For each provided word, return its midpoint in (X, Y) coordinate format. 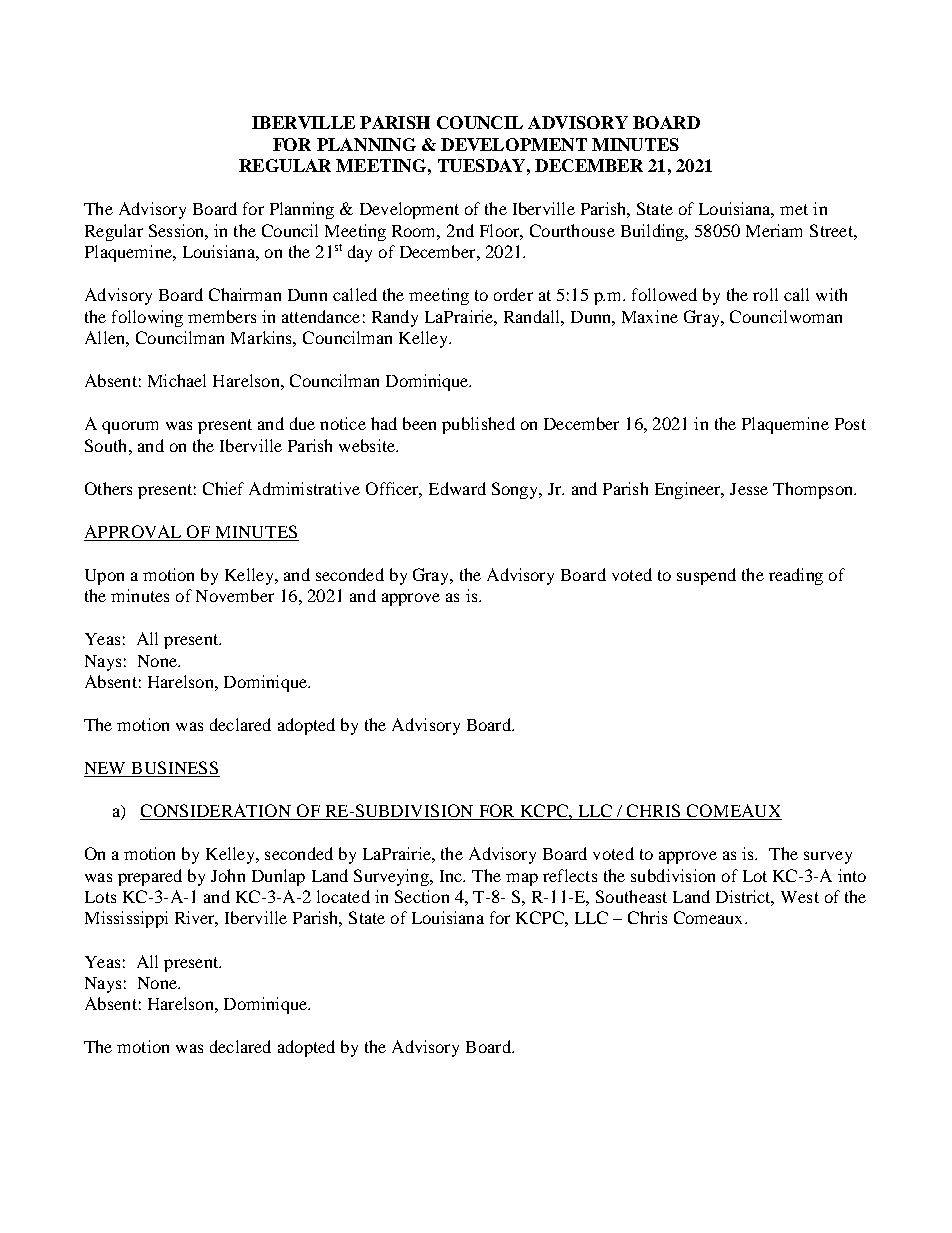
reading (796, 576)
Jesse (749, 489)
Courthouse (572, 230)
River (196, 919)
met (794, 209)
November (235, 595)
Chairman (245, 294)
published (478, 425)
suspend (706, 576)
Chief (223, 488)
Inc (452, 876)
